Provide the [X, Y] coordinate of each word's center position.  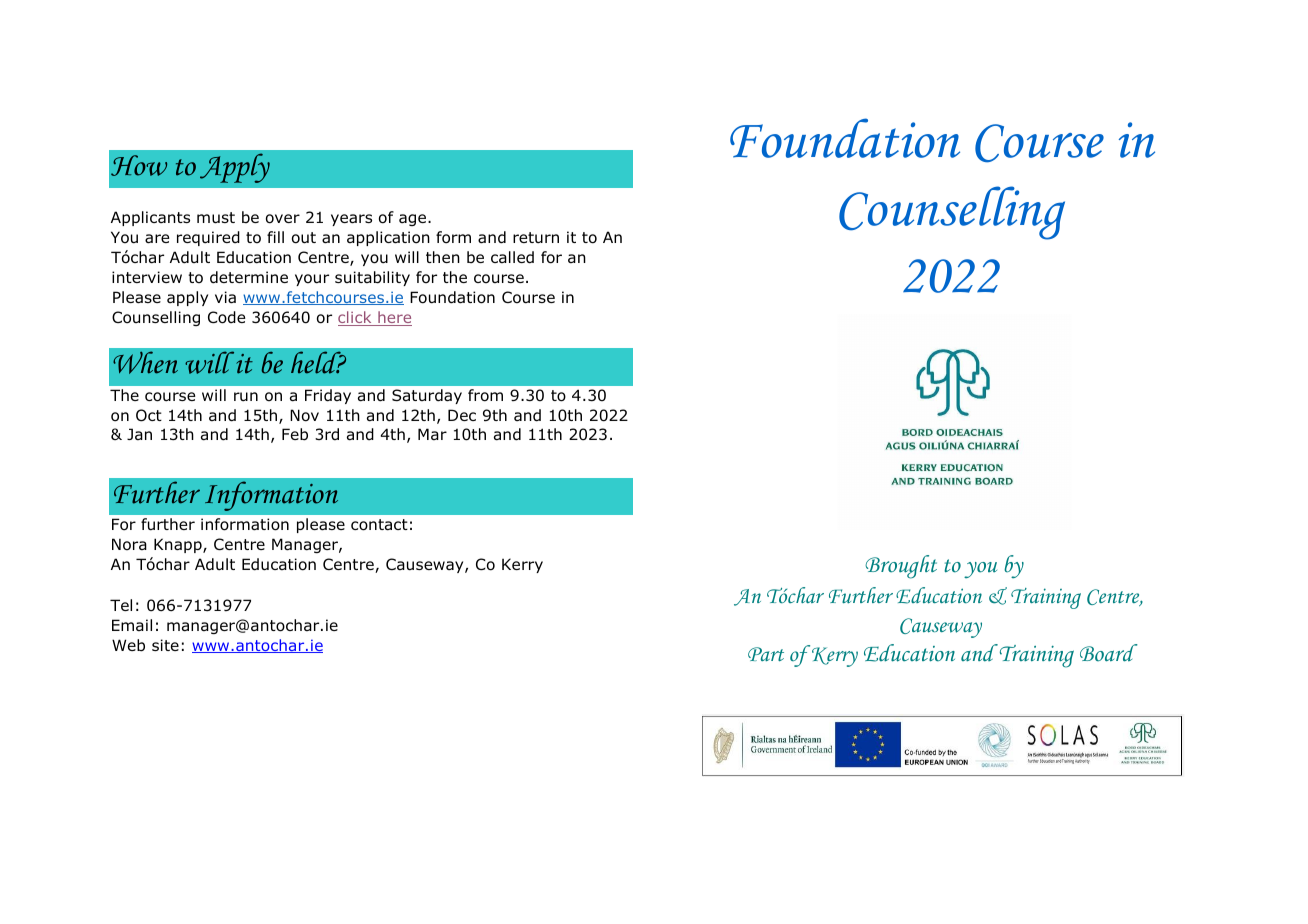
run [246, 397]
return [536, 238]
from [485, 395]
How [139, 165]
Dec [462, 415]
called [512, 257]
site [165, 645]
